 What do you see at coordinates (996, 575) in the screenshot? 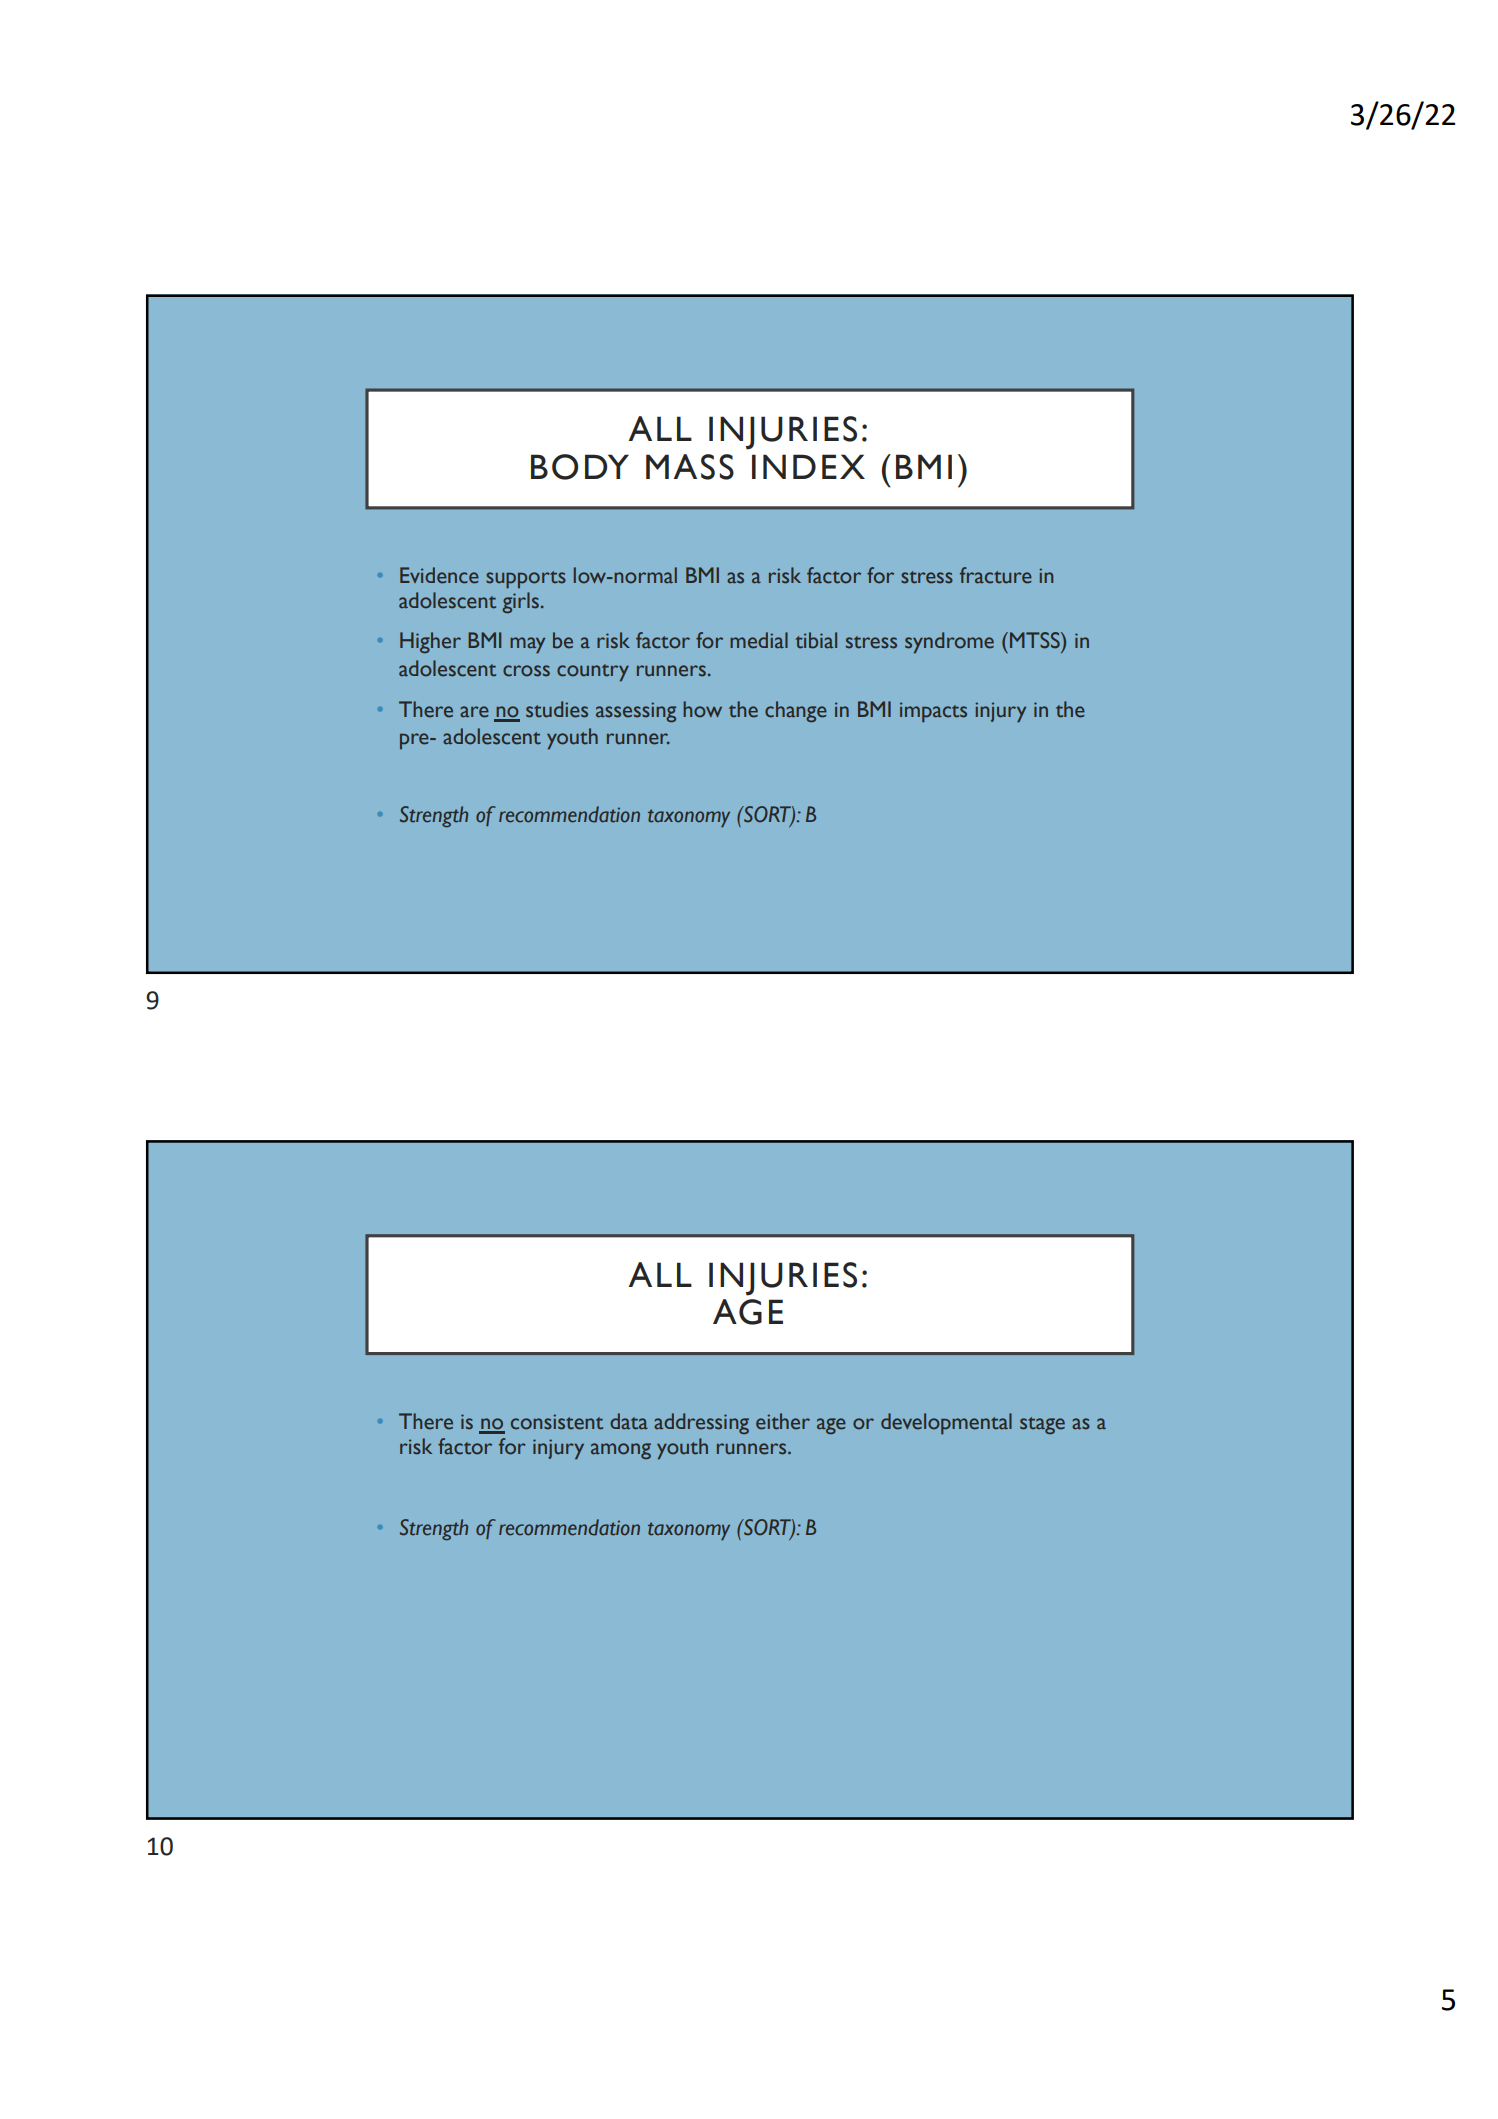
I see `fracture` at bounding box center [996, 575].
